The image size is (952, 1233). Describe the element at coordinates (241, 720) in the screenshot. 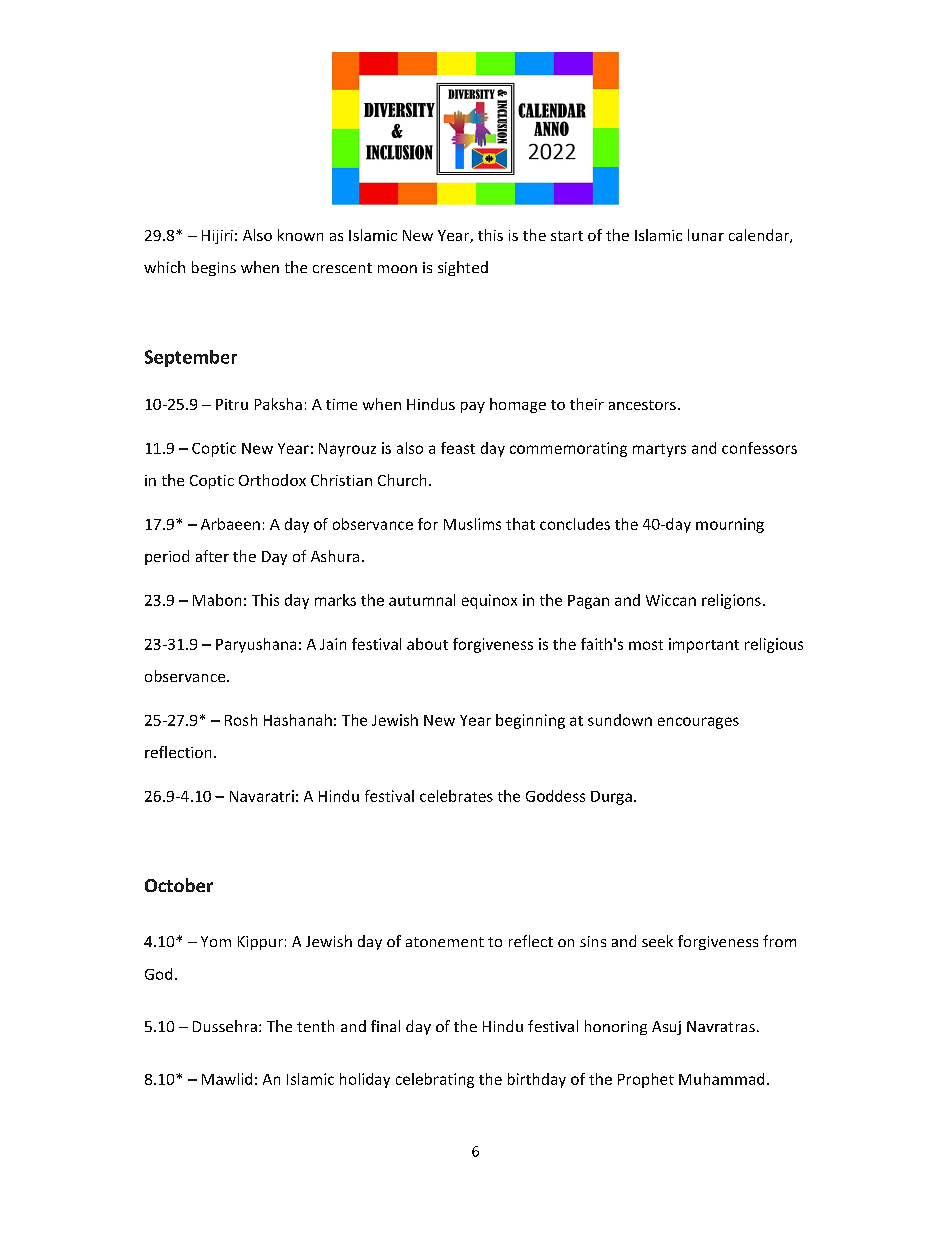

I see `Rosh` at that location.
